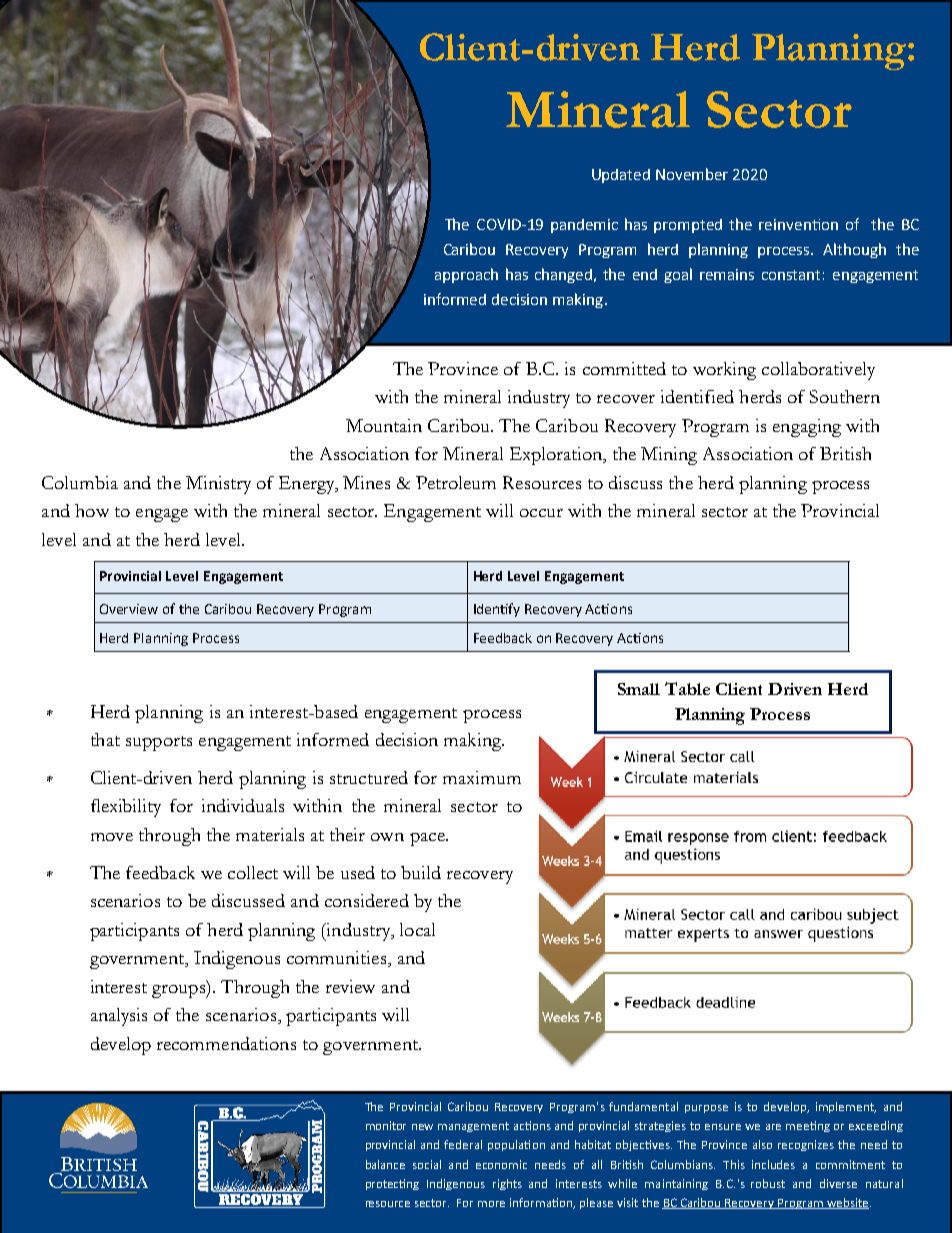 Image resolution: width=952 pixels, height=1233 pixels. Describe the element at coordinates (501, 1164) in the page. I see `economic` at that location.
